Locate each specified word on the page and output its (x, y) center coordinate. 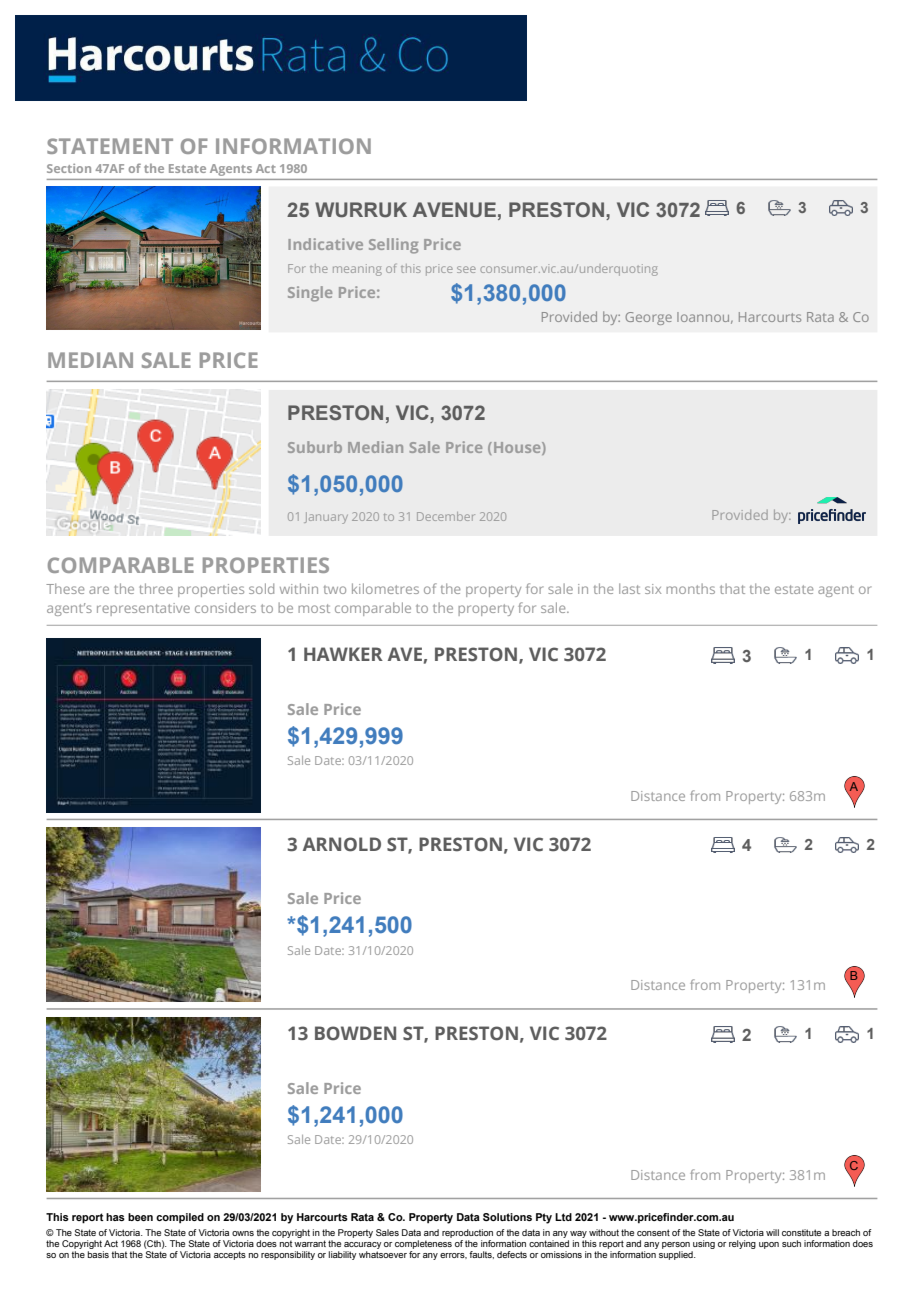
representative (143, 609)
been (140, 1217)
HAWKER (343, 654)
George (648, 318)
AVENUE (454, 210)
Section (69, 168)
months (690, 588)
